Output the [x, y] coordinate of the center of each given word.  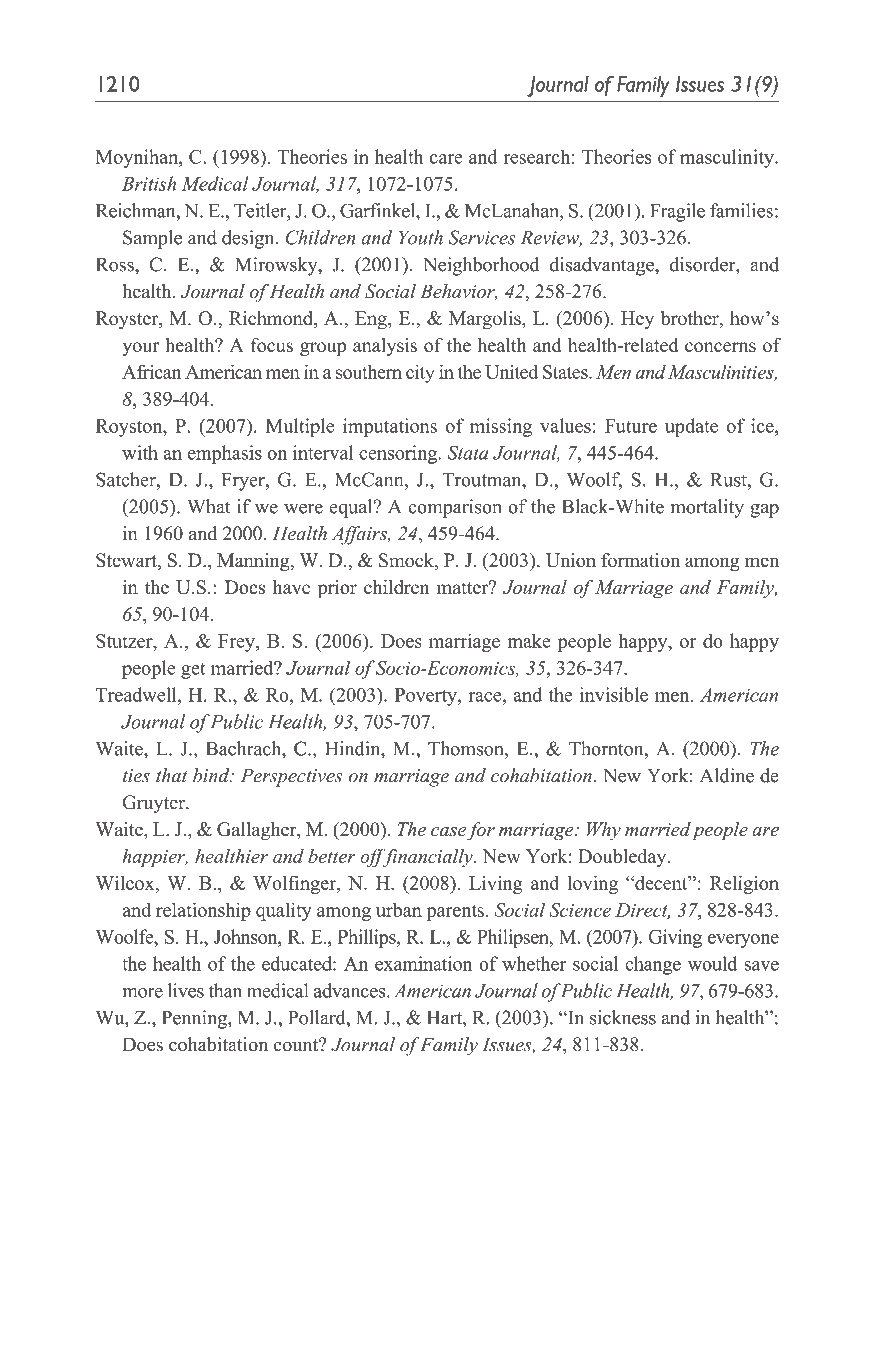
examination [424, 963]
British [149, 183]
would [712, 963]
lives [186, 990]
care [446, 159]
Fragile [677, 212]
